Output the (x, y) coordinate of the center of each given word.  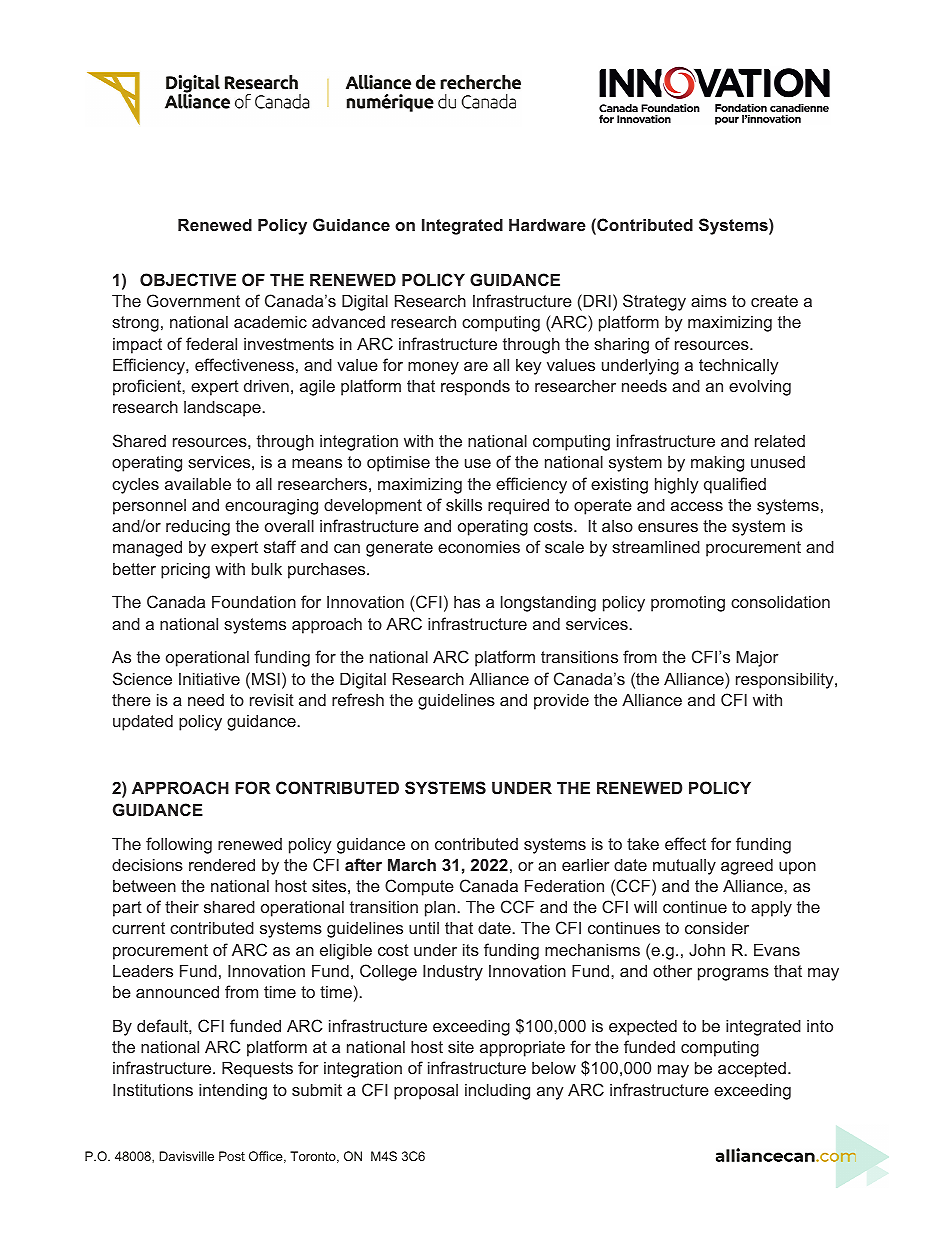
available (198, 483)
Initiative (209, 678)
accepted (752, 1070)
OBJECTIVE (188, 279)
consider (717, 927)
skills (464, 504)
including (497, 1091)
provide (561, 701)
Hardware (547, 224)
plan (440, 909)
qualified (735, 485)
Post (232, 1156)
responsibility (786, 680)
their (182, 907)
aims (709, 300)
